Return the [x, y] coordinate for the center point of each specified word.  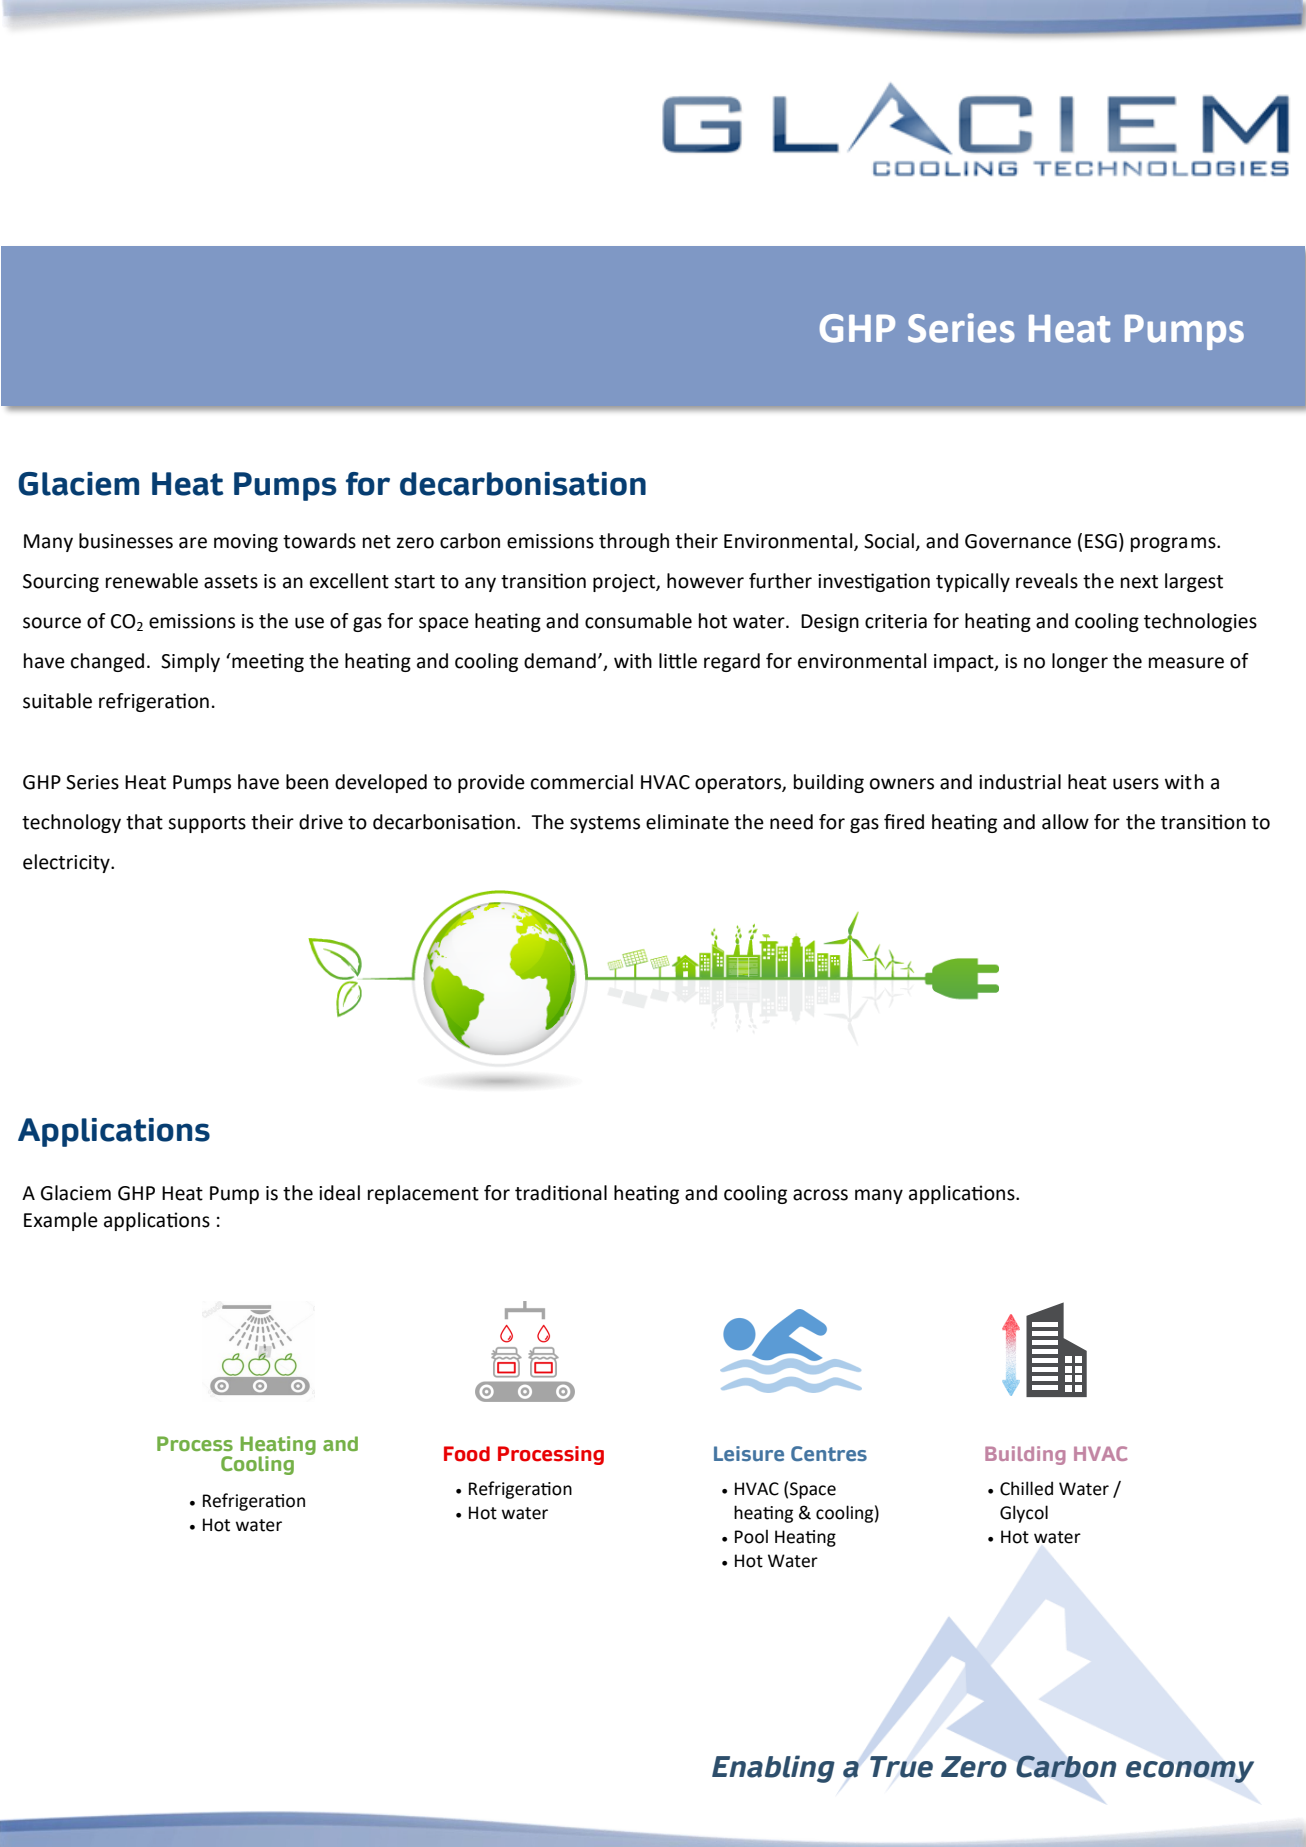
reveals [1047, 581]
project [625, 583]
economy [1190, 1772]
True [901, 1767]
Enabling [773, 1769]
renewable [152, 581]
